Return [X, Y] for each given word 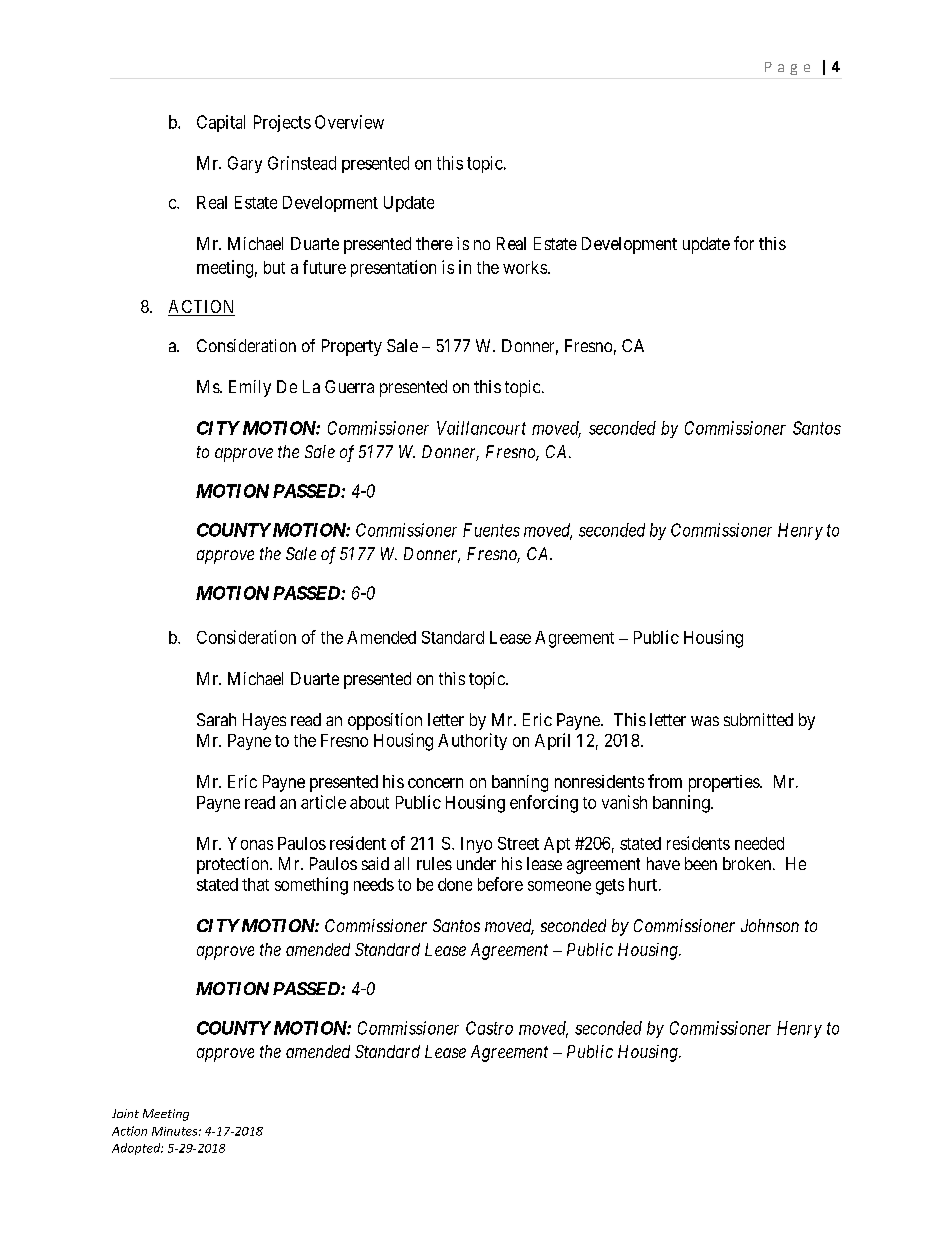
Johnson [770, 925]
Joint [125, 1113]
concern [435, 783]
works [525, 267]
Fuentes [491, 530]
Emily [250, 388]
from [665, 781]
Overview [349, 122]
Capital [221, 123]
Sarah [216, 719]
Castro [489, 1028]
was [705, 721]
